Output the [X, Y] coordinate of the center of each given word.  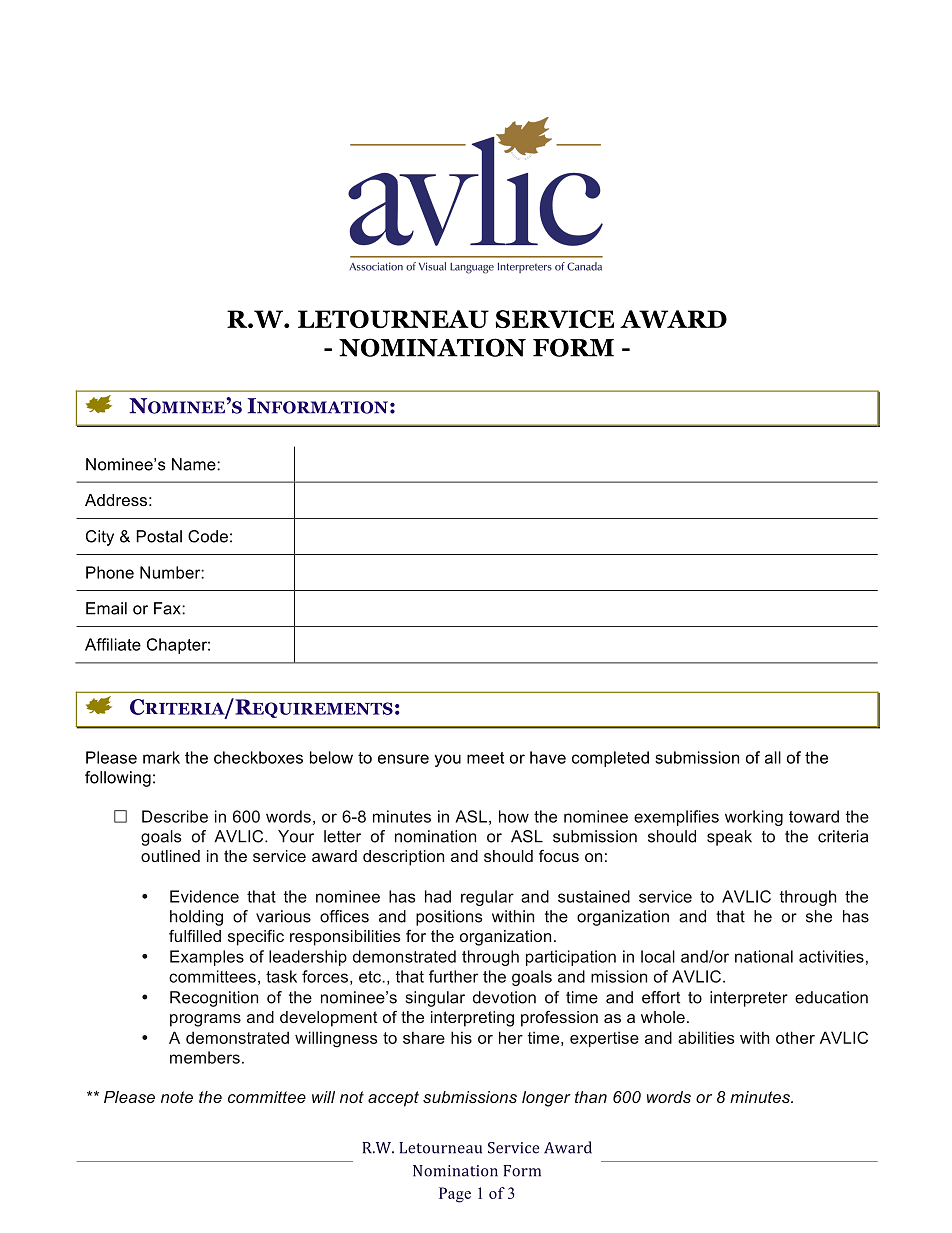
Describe [175, 816]
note [177, 1097]
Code [208, 536]
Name [195, 464]
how [514, 816]
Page [455, 1195]
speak [729, 838]
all [773, 757]
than [591, 1097]
